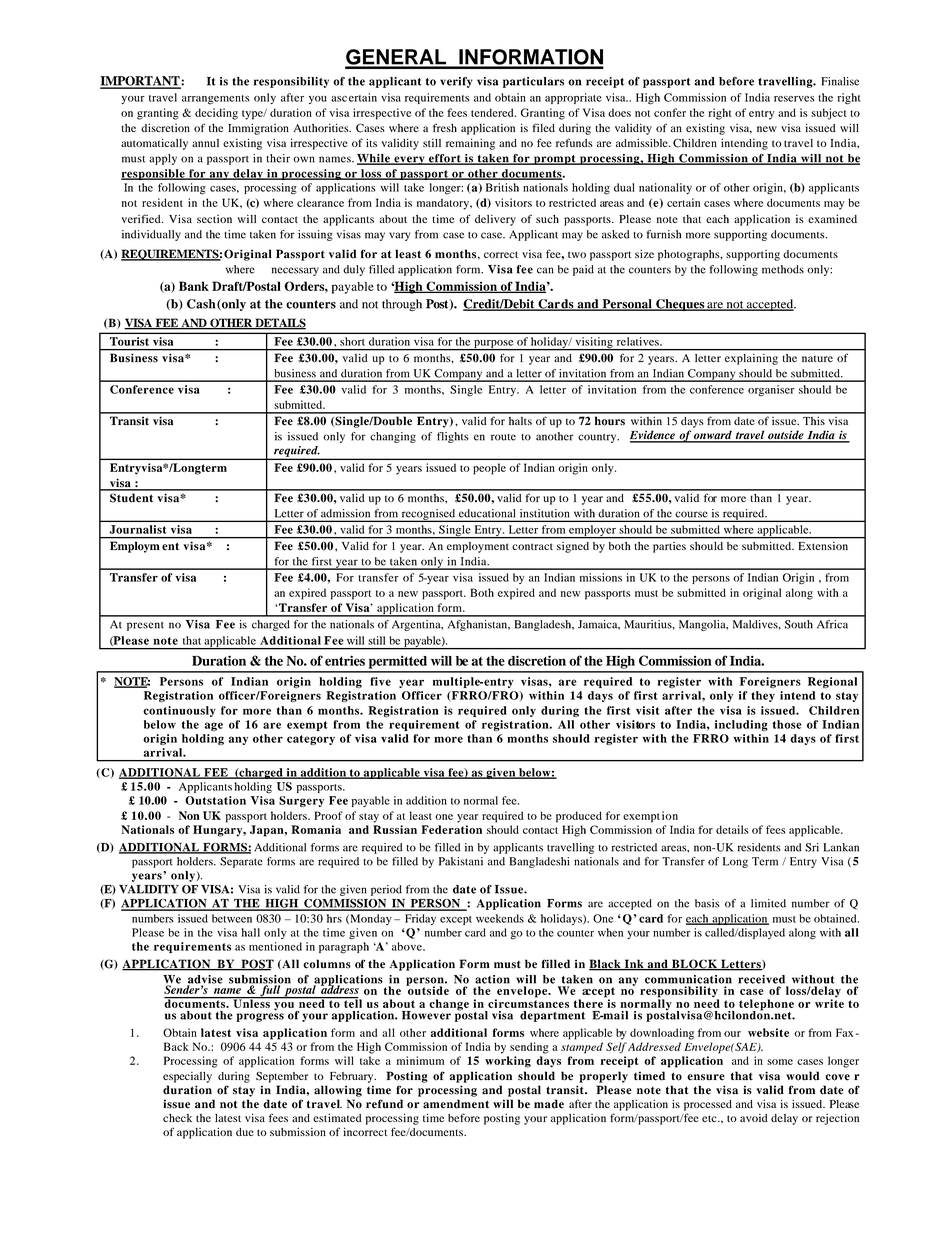 This screenshot has width=952, height=1233. What do you see at coordinates (470, 144) in the screenshot?
I see `remaining` at bounding box center [470, 144].
